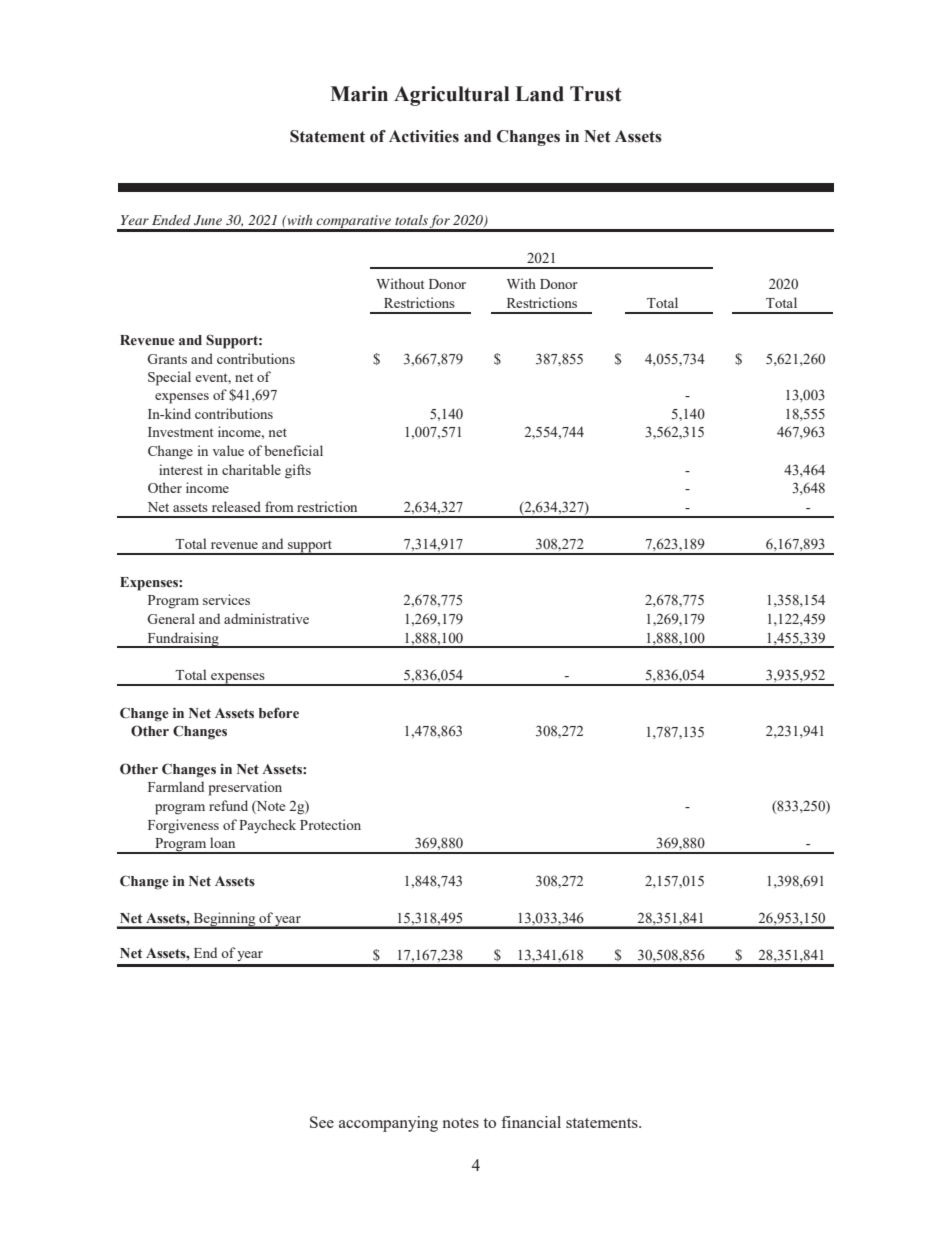 The height and width of the page is (1233, 952). What do you see at coordinates (330, 824) in the page?
I see `Protection` at bounding box center [330, 824].
